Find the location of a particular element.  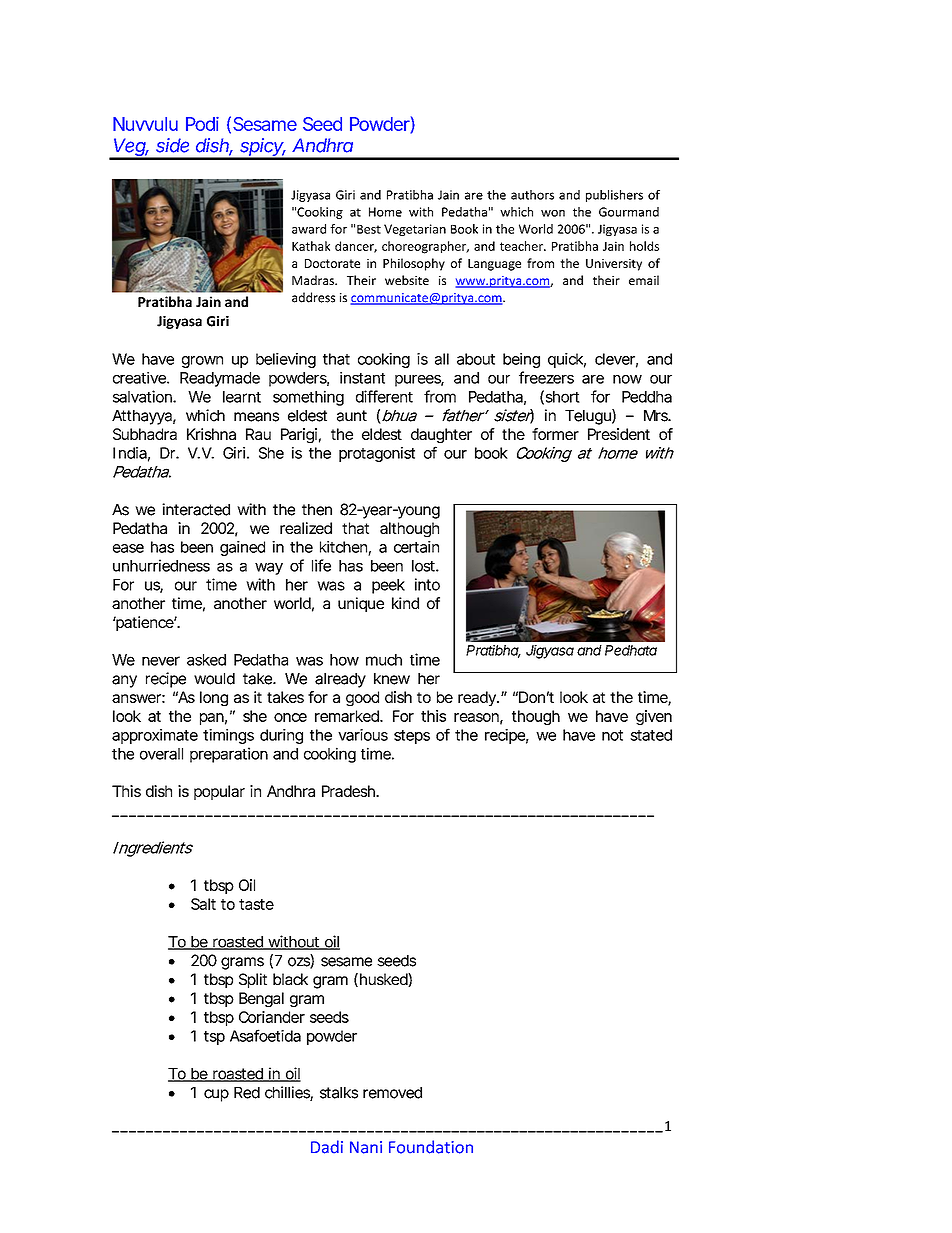

interacted is located at coordinates (196, 509).
